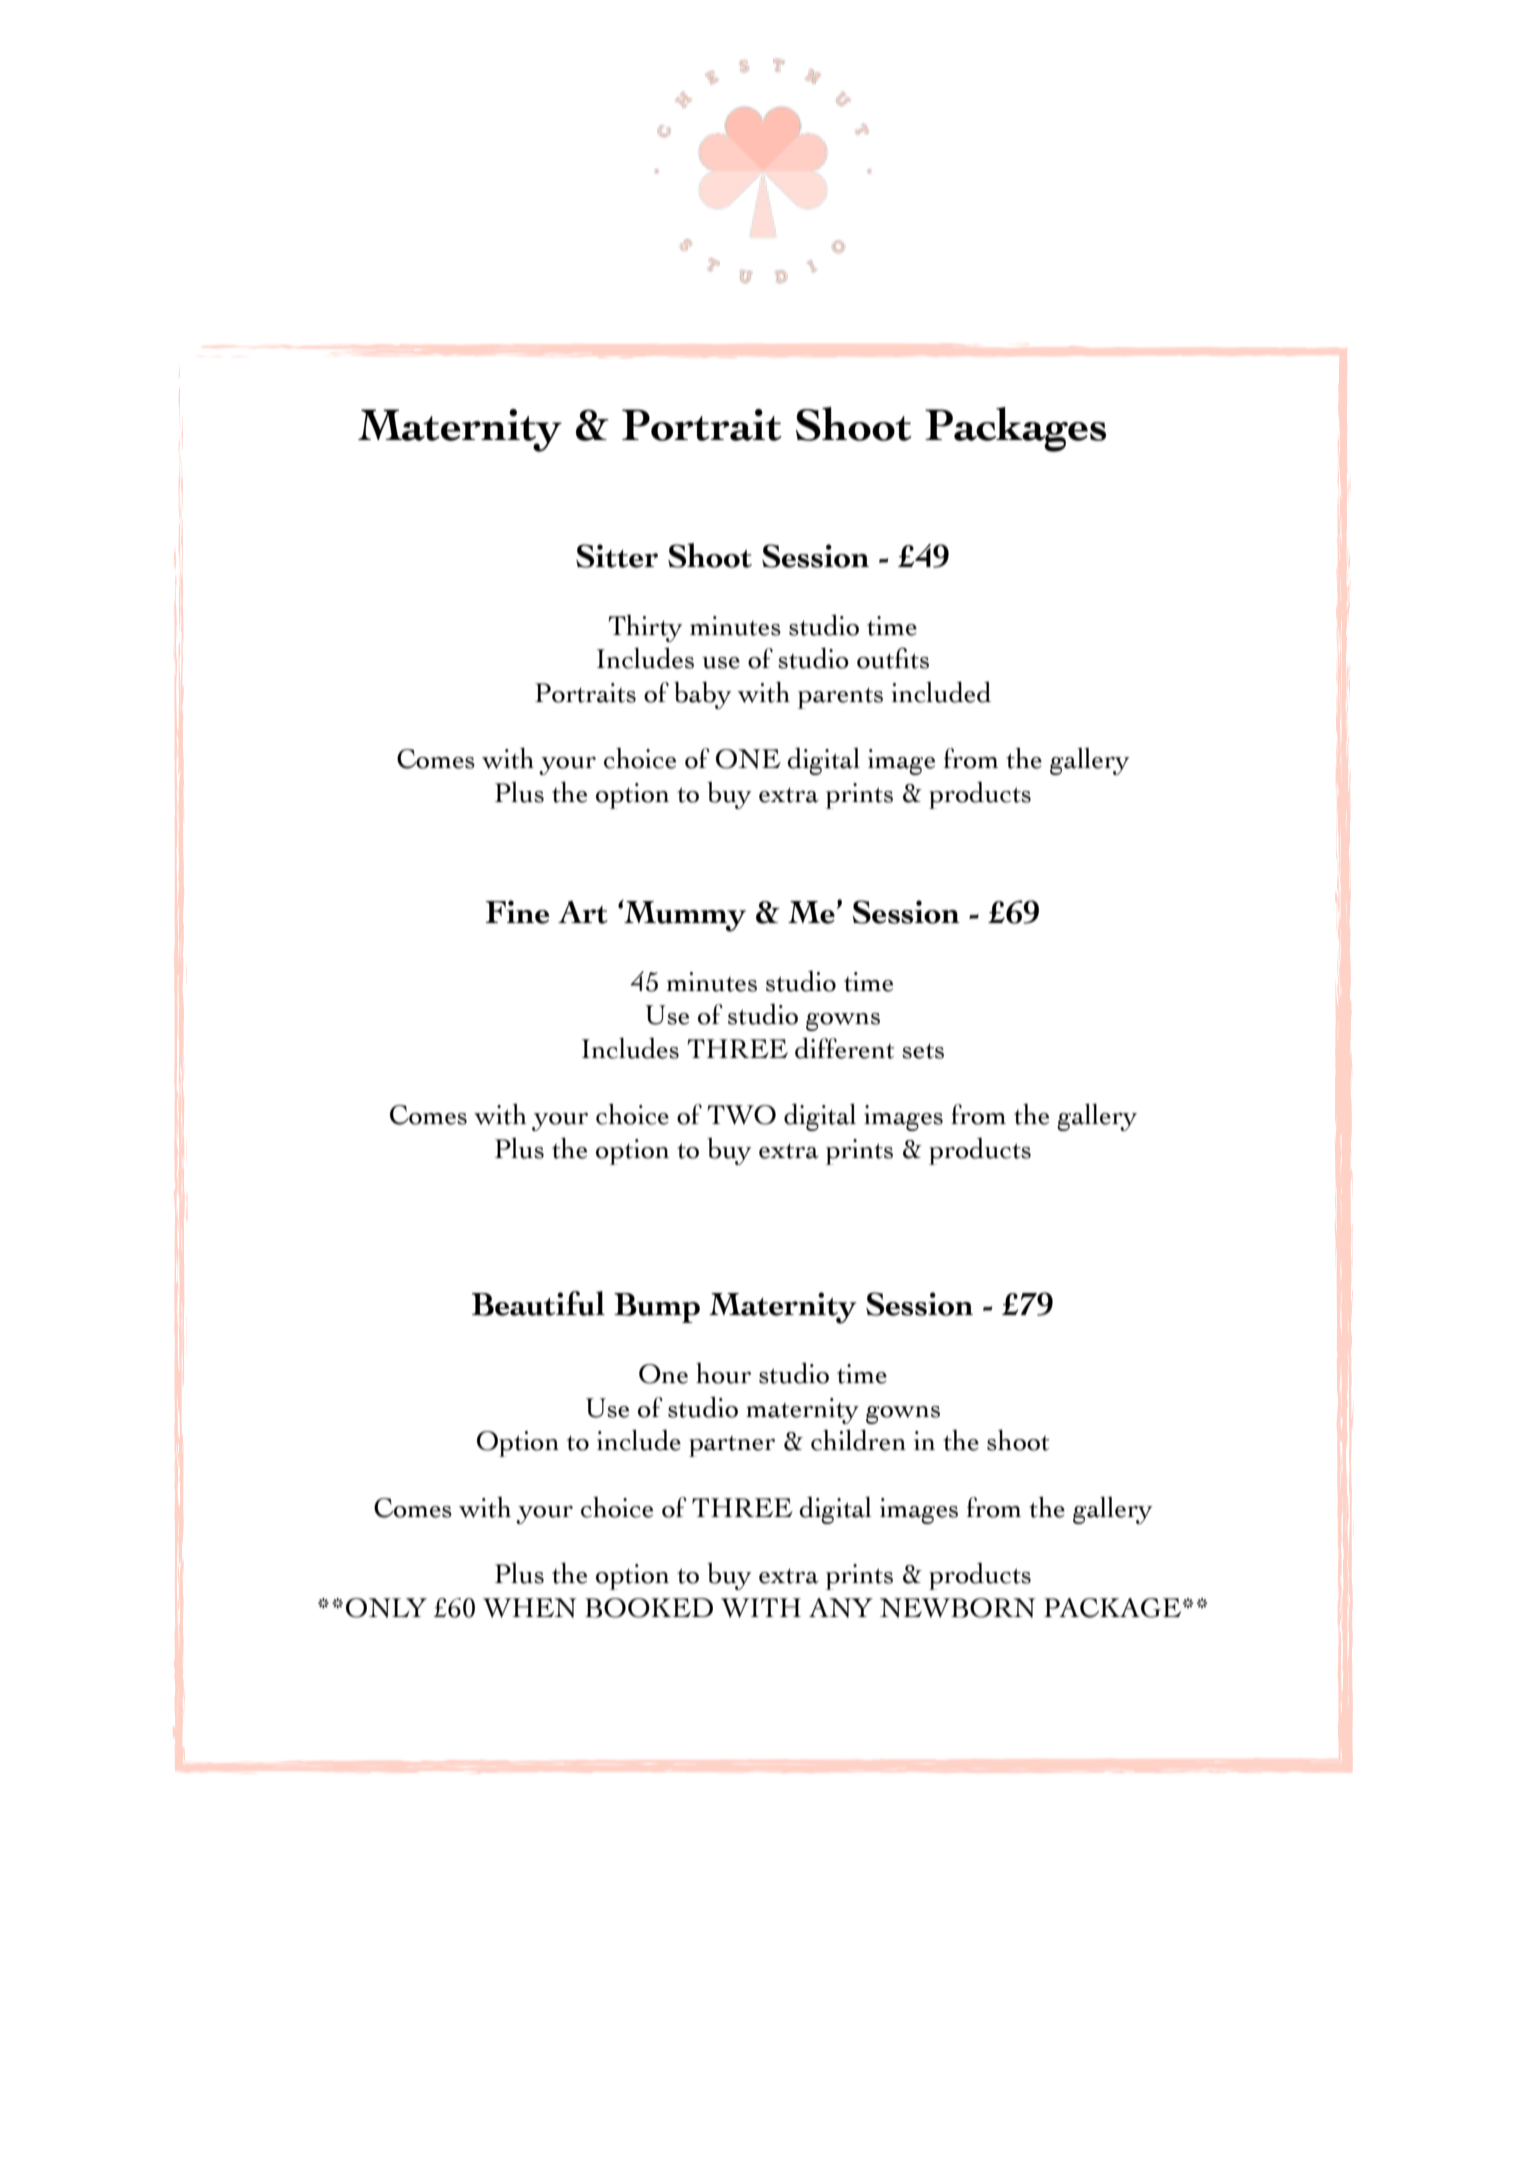 The height and width of the screenshot is (2158, 1526). What do you see at coordinates (844, 1048) in the screenshot?
I see `different` at bounding box center [844, 1048].
